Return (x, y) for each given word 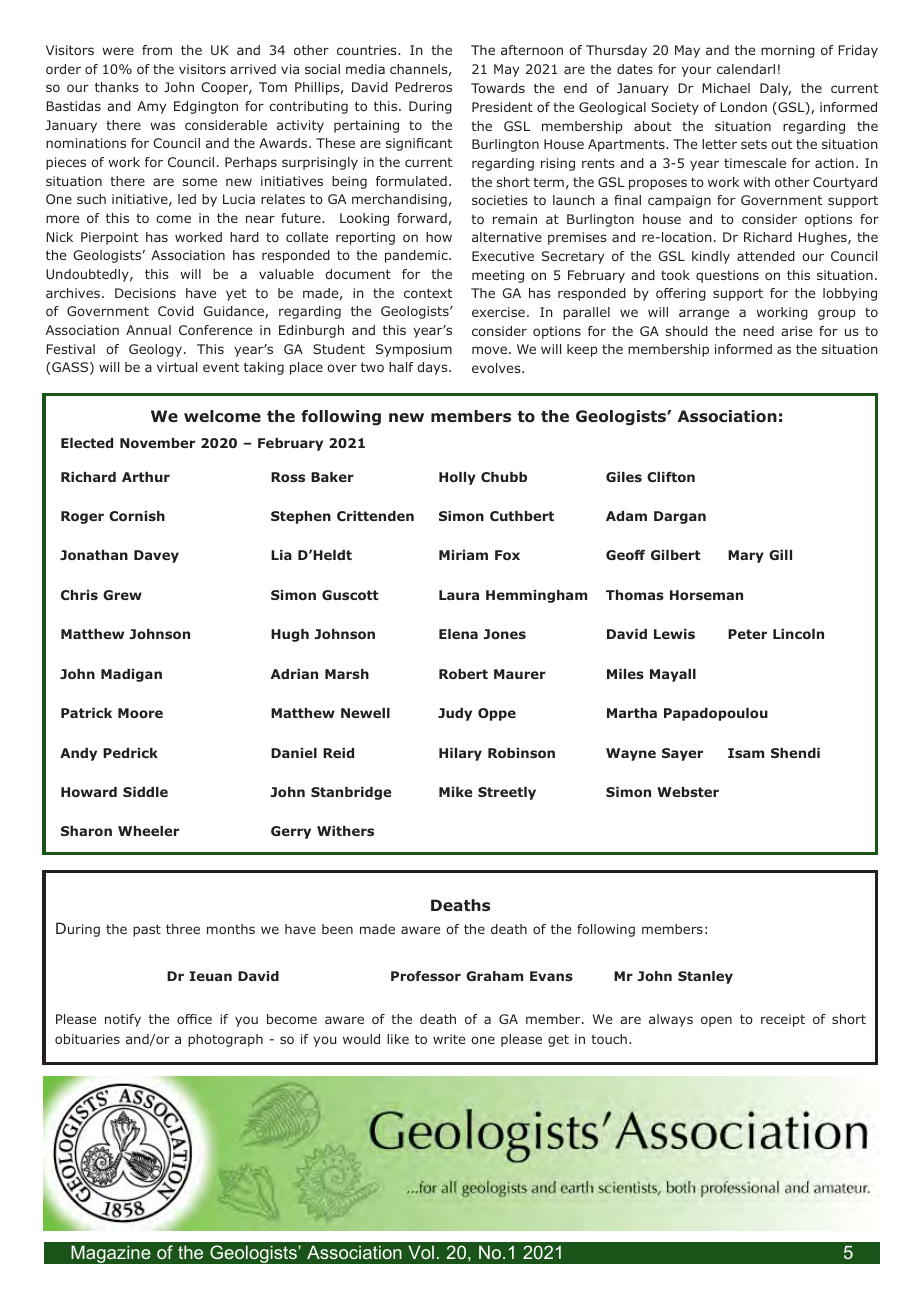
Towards (498, 88)
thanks (117, 87)
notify (123, 1020)
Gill (780, 555)
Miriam (463, 555)
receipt (783, 1020)
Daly (775, 89)
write (449, 1039)
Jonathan (94, 555)
